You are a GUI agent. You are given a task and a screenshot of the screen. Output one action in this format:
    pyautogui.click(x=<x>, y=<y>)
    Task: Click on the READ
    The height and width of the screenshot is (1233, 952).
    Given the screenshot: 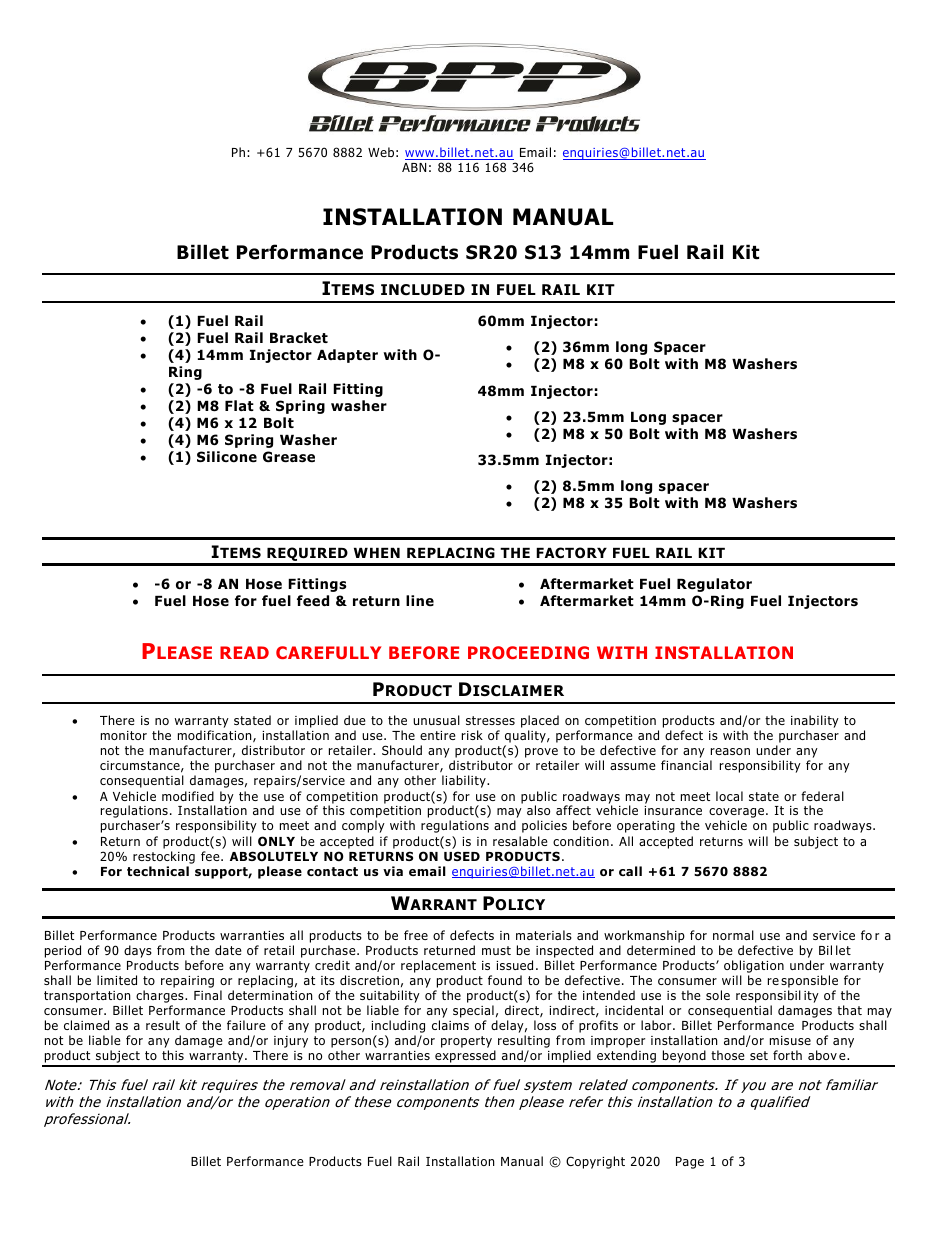 What is the action you would take?
    pyautogui.click(x=244, y=652)
